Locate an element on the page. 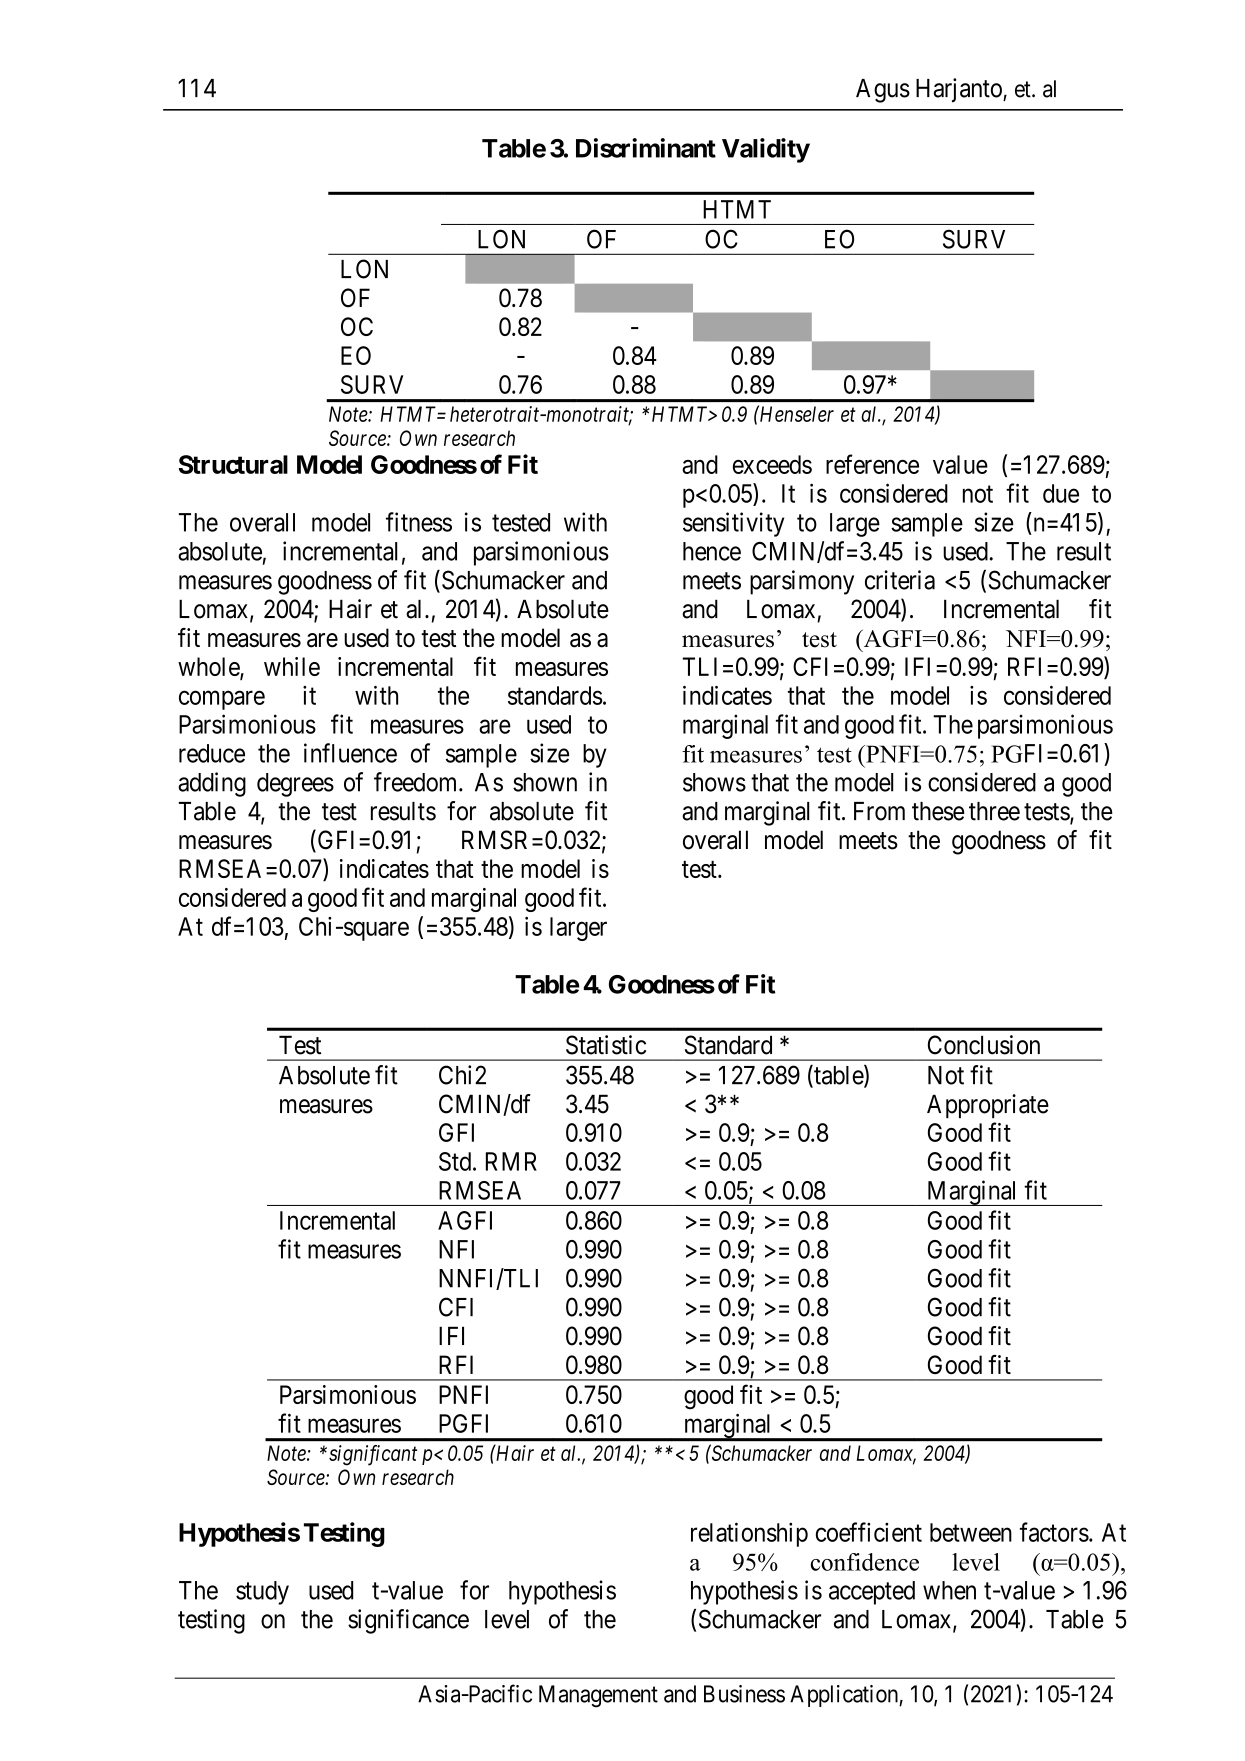 The image size is (1245, 1761). Discriminant is located at coordinates (646, 148).
